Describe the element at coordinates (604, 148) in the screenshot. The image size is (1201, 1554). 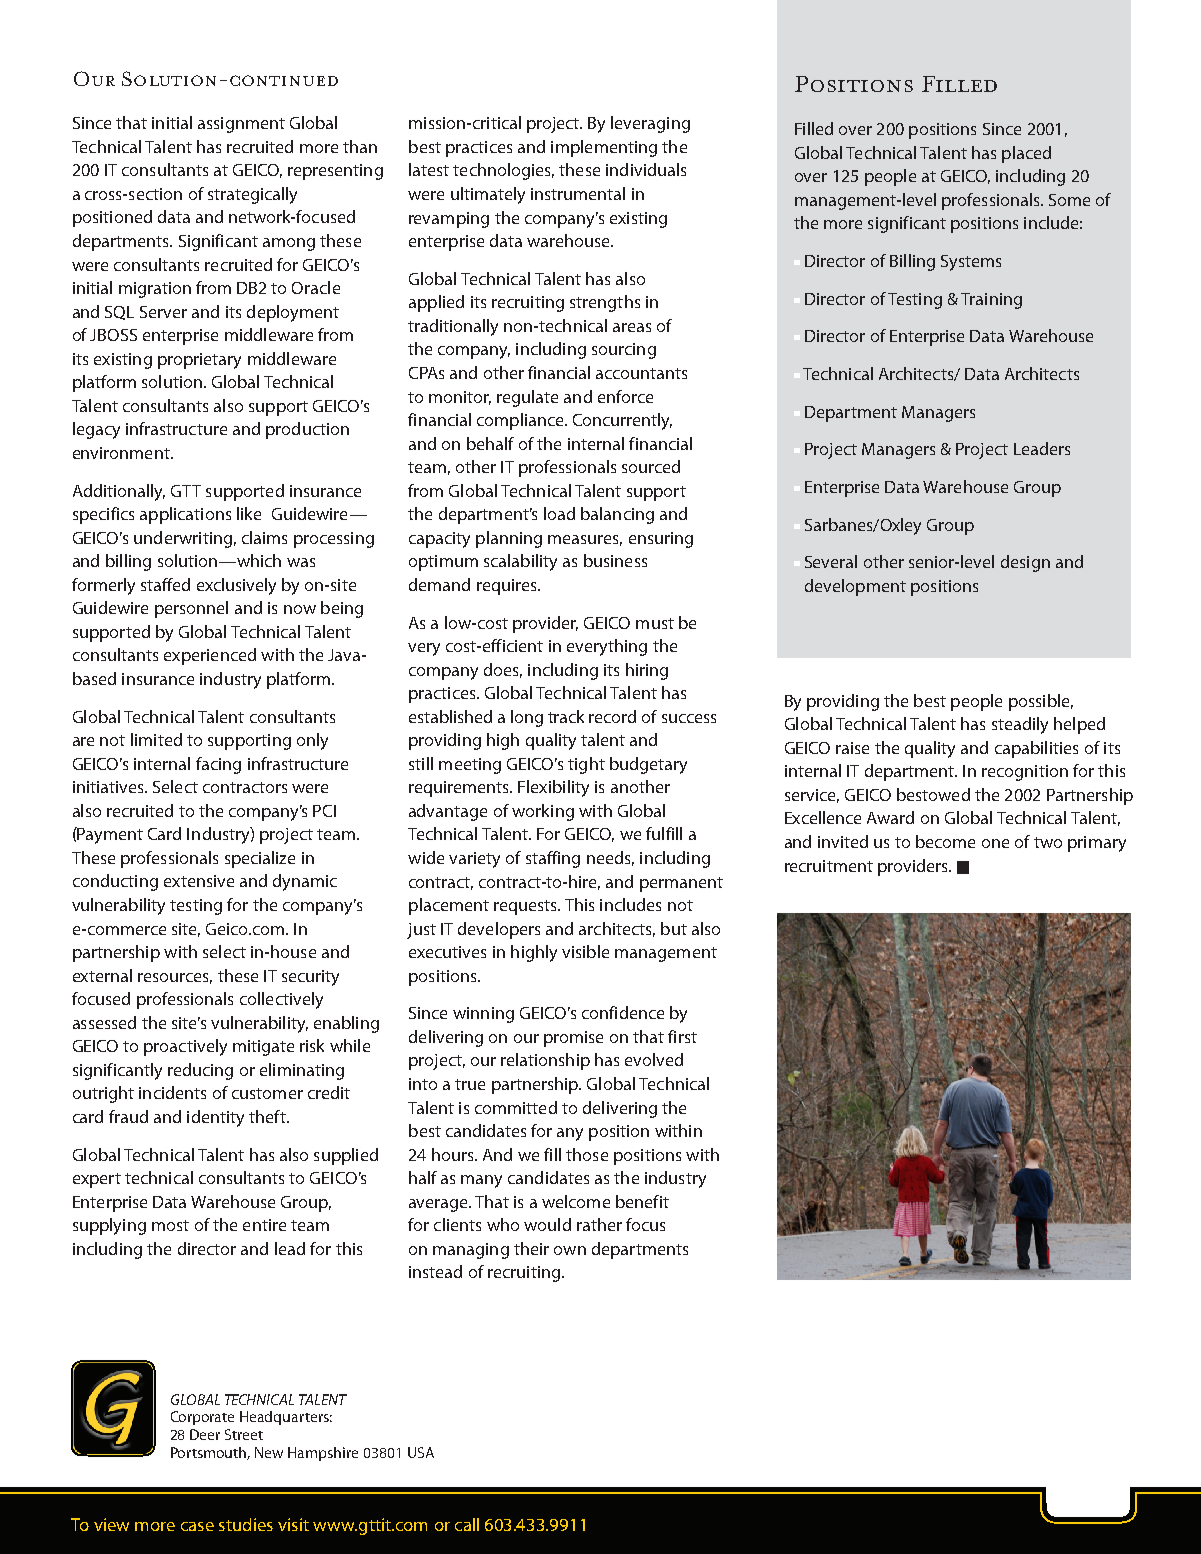
I see `implementing` at that location.
